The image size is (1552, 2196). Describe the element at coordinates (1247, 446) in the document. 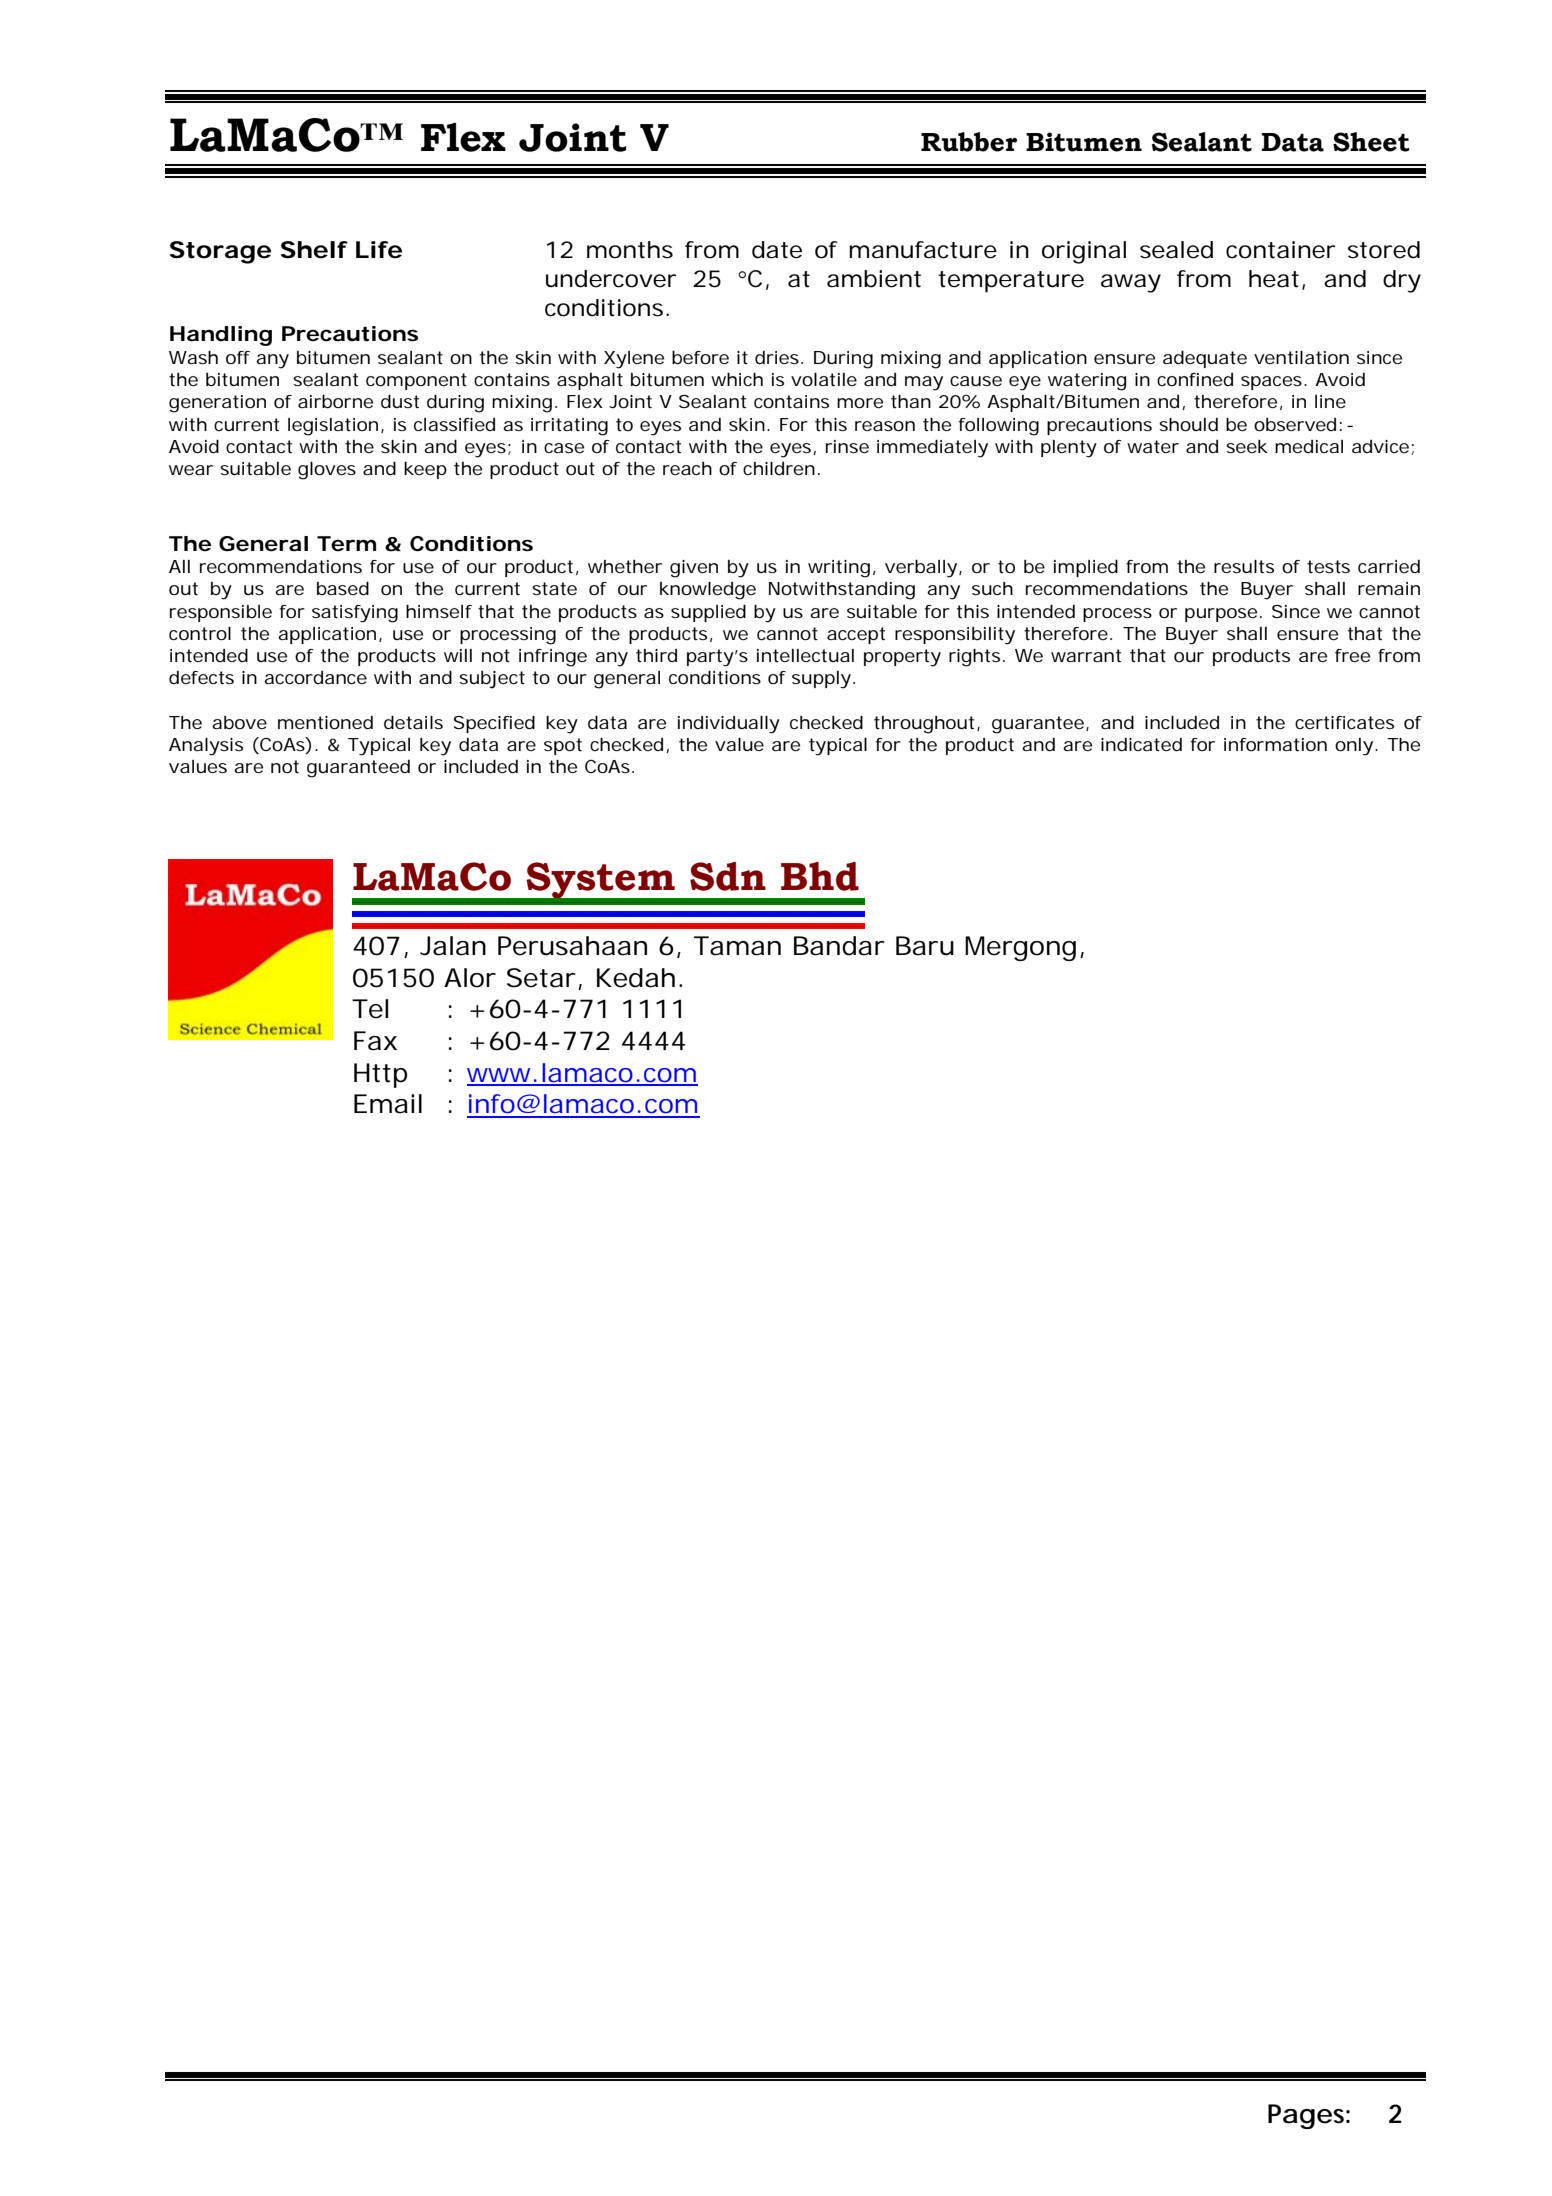

I see `seek` at that location.
